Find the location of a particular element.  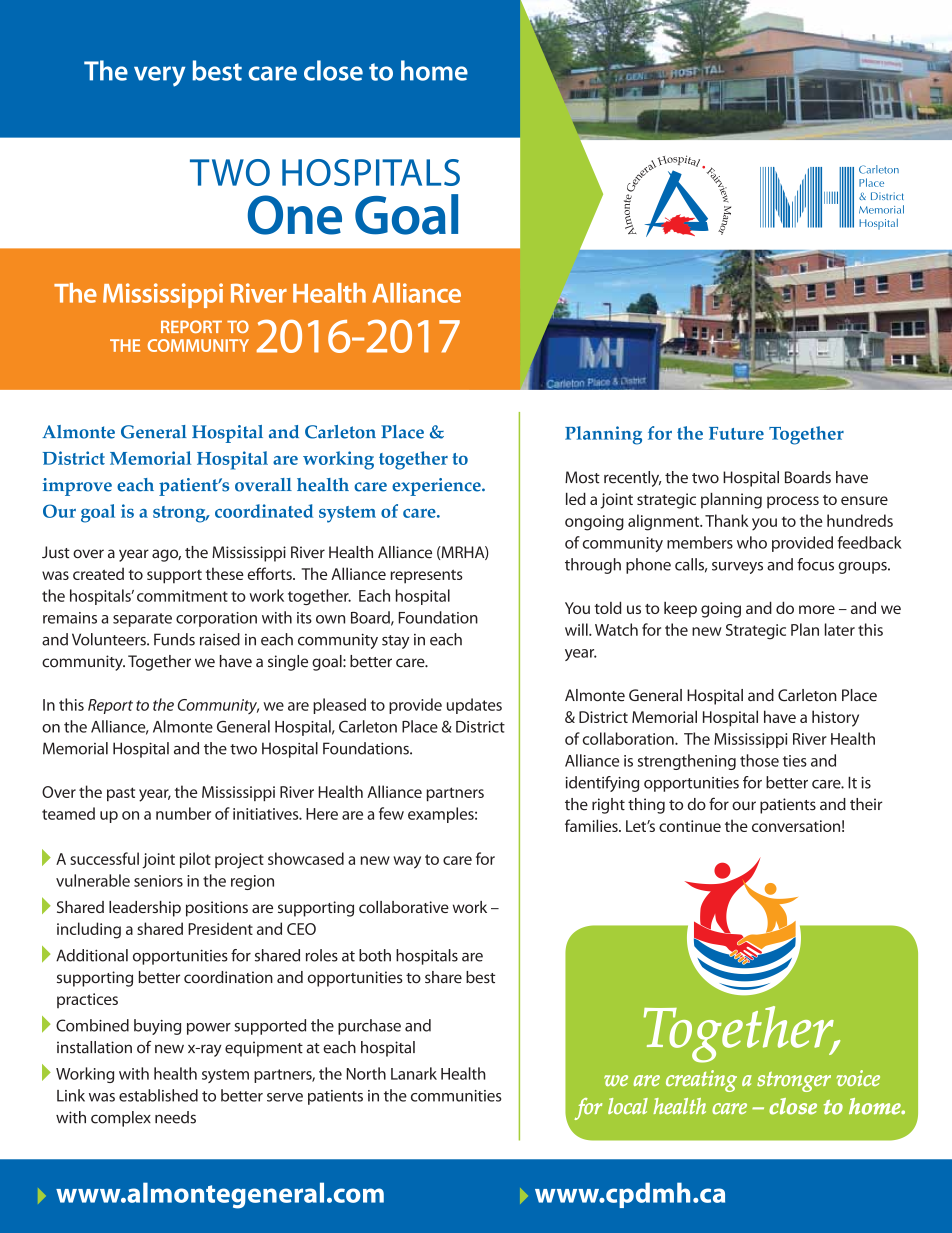

updates is located at coordinates (474, 706).
